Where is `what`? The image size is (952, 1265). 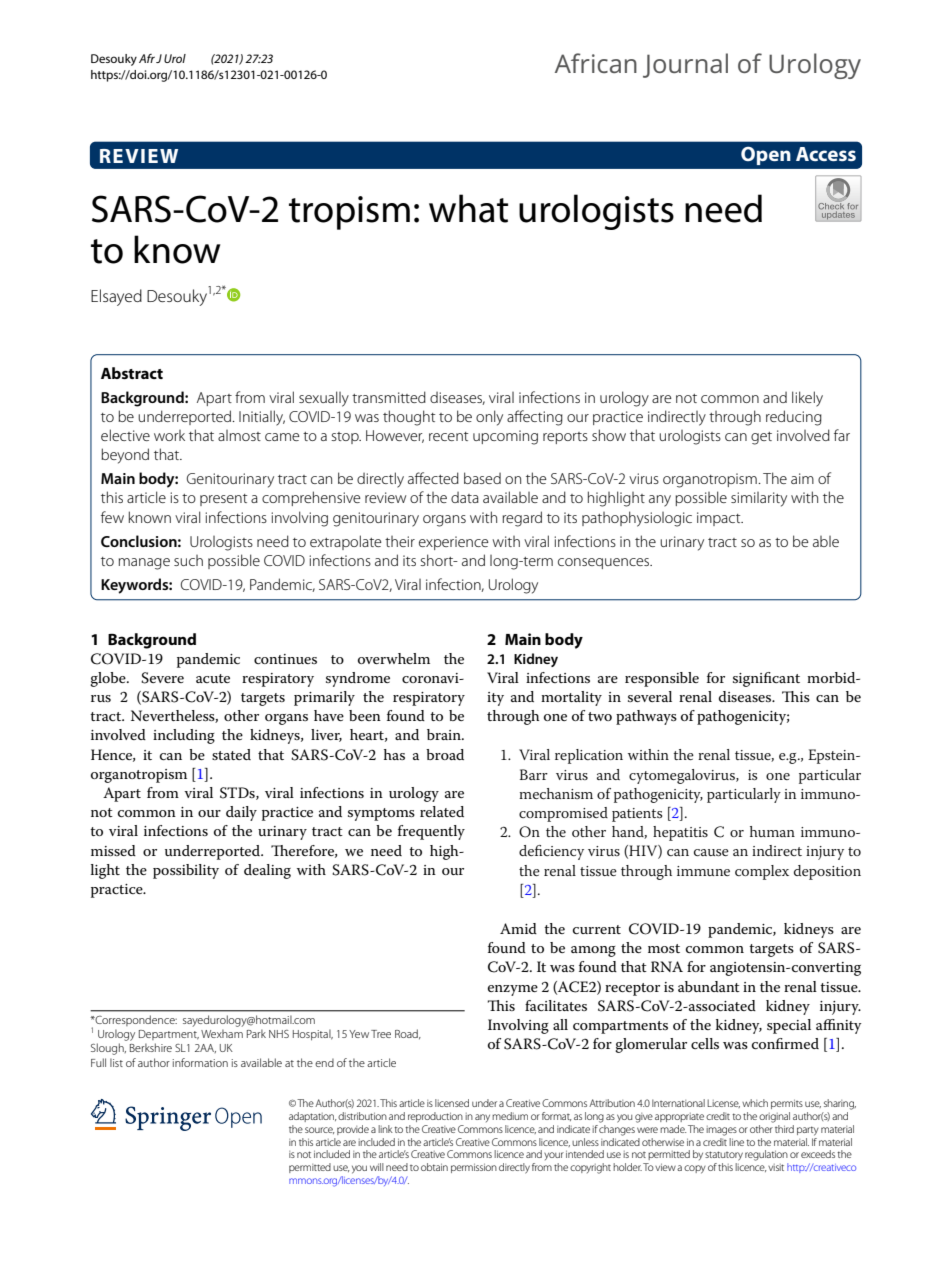 what is located at coordinates (468, 208).
